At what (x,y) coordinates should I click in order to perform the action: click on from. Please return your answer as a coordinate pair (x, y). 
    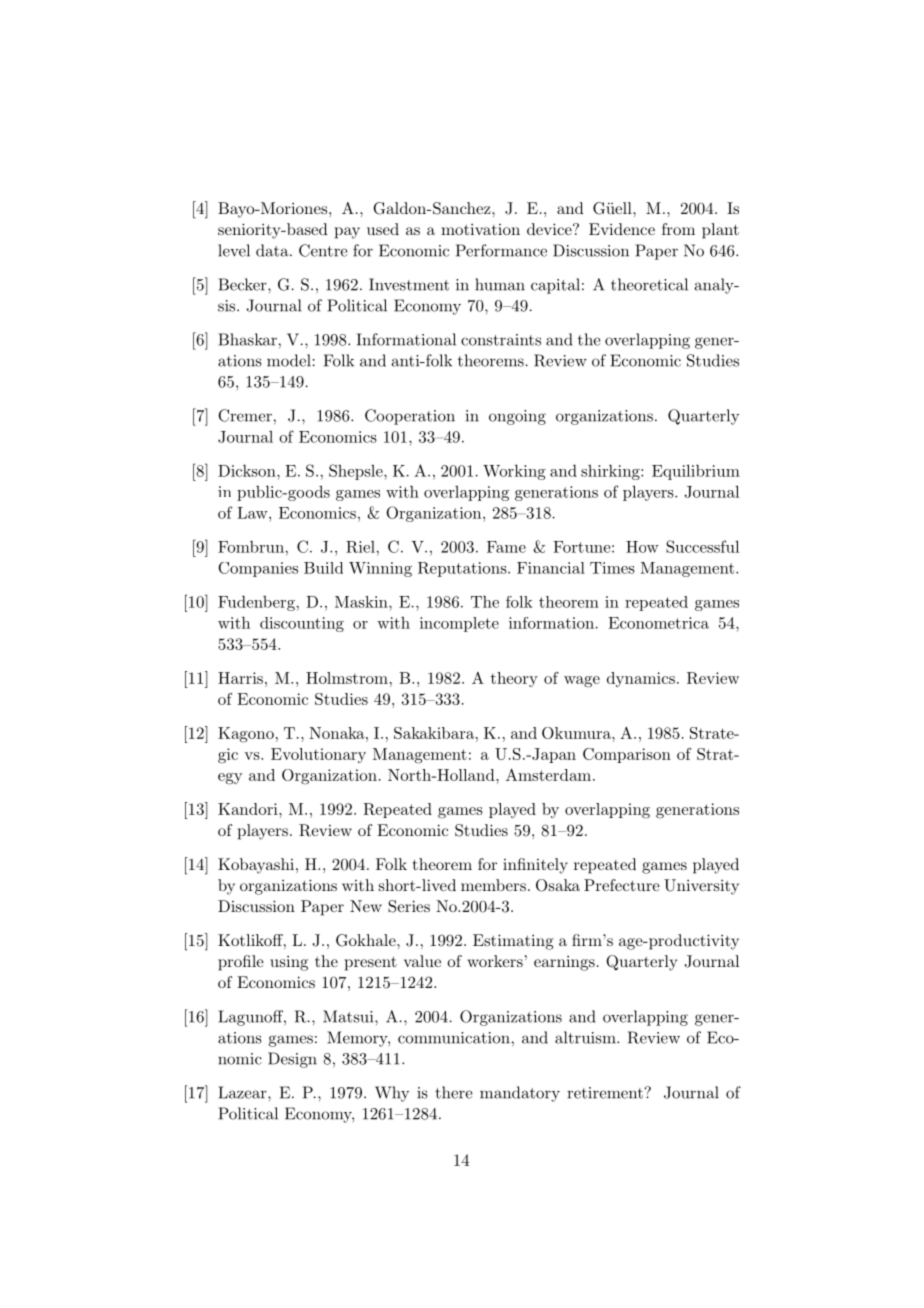
    Looking at the image, I should click on (678, 229).
